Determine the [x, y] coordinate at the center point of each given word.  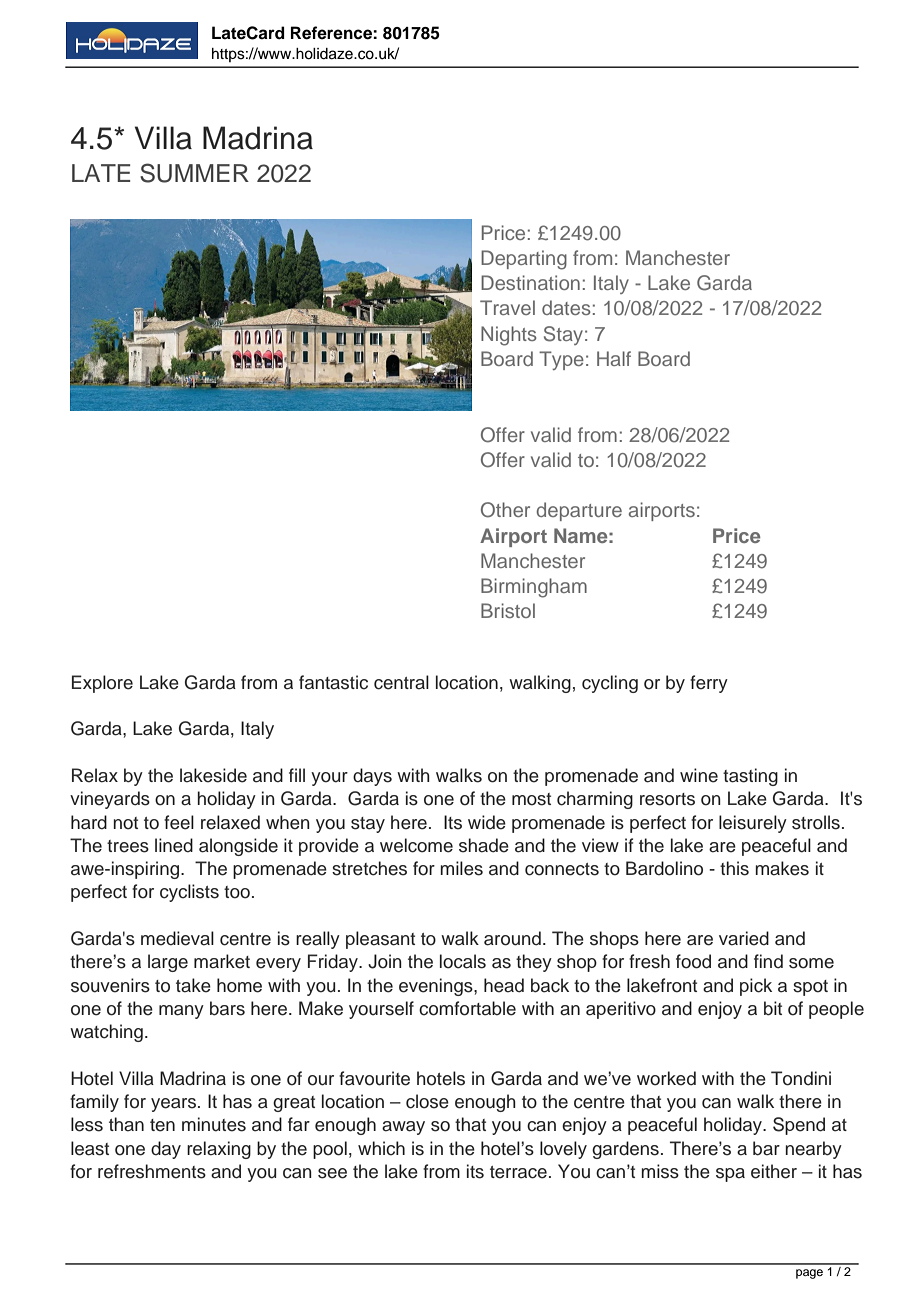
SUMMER [194, 173]
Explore [102, 684]
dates [566, 307]
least [90, 1148]
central [401, 682]
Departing [524, 260]
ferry [709, 684]
